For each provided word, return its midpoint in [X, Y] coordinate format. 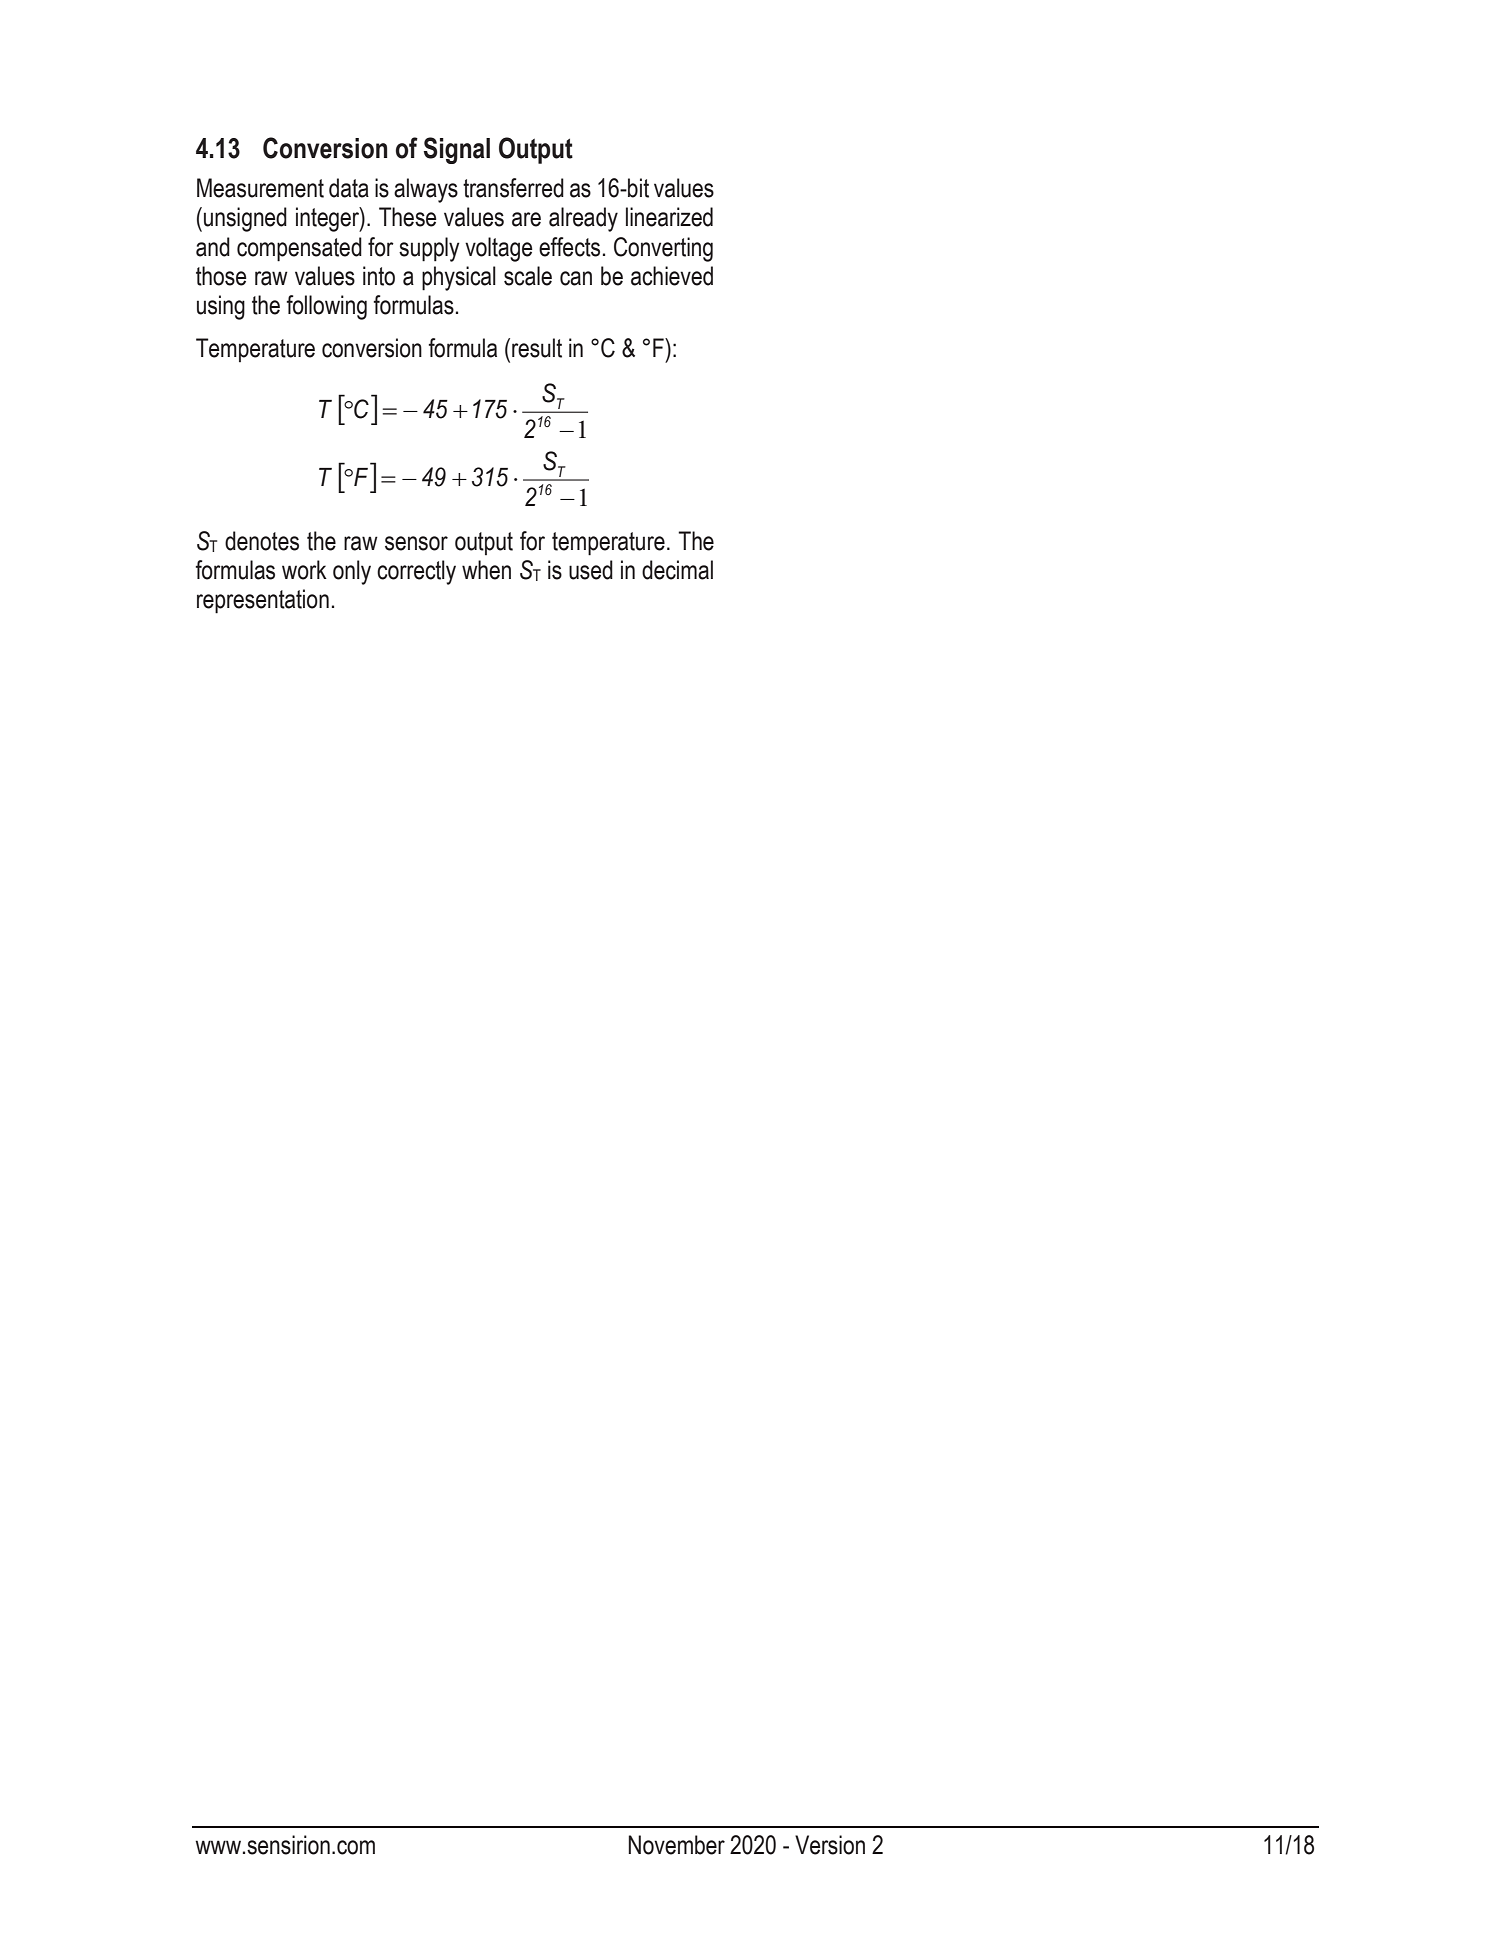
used [591, 570]
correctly [416, 572]
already [583, 219]
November [676, 1845]
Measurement [260, 188]
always [426, 190]
